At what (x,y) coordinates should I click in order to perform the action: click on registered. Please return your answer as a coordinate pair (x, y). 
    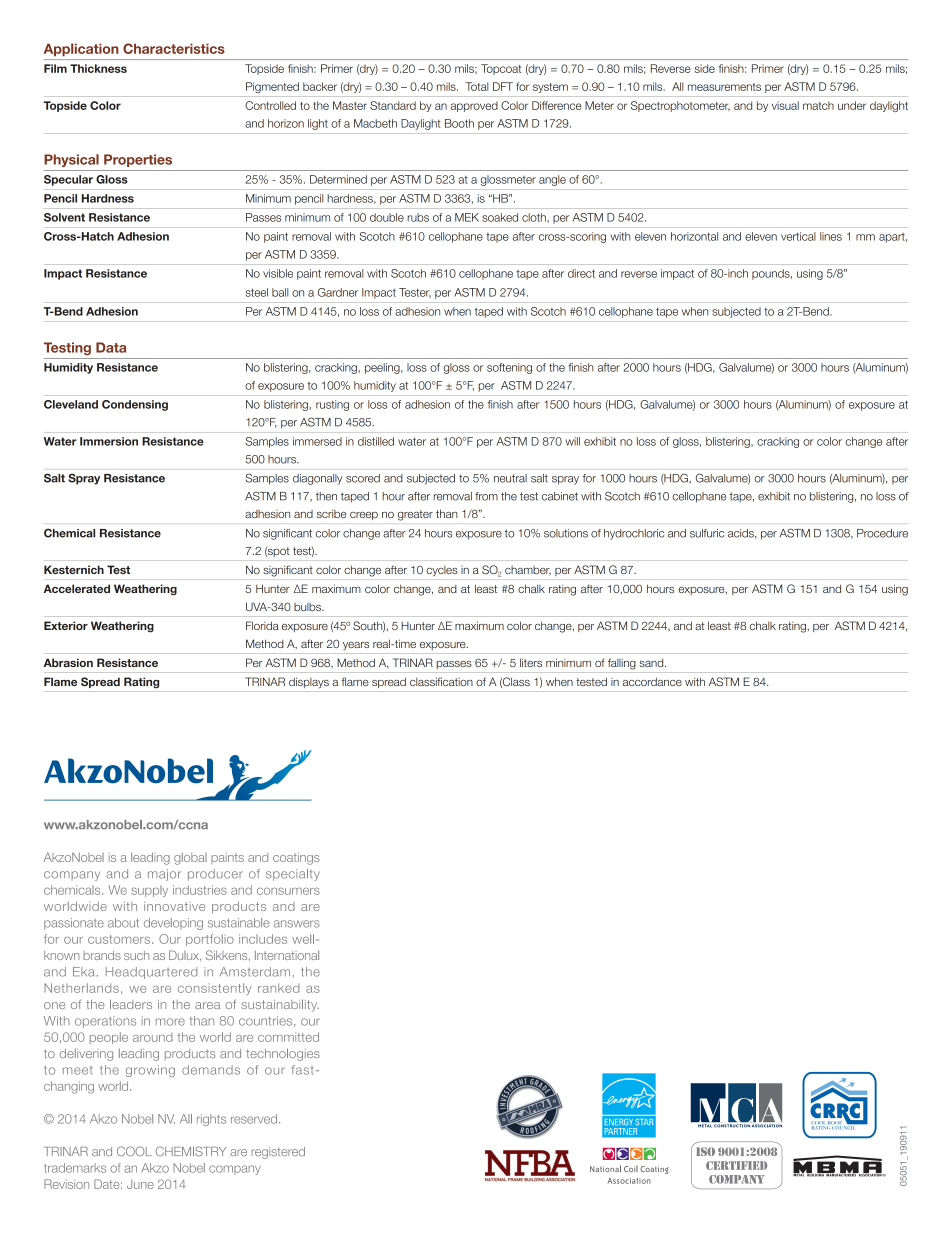
    Looking at the image, I should click on (278, 1153).
